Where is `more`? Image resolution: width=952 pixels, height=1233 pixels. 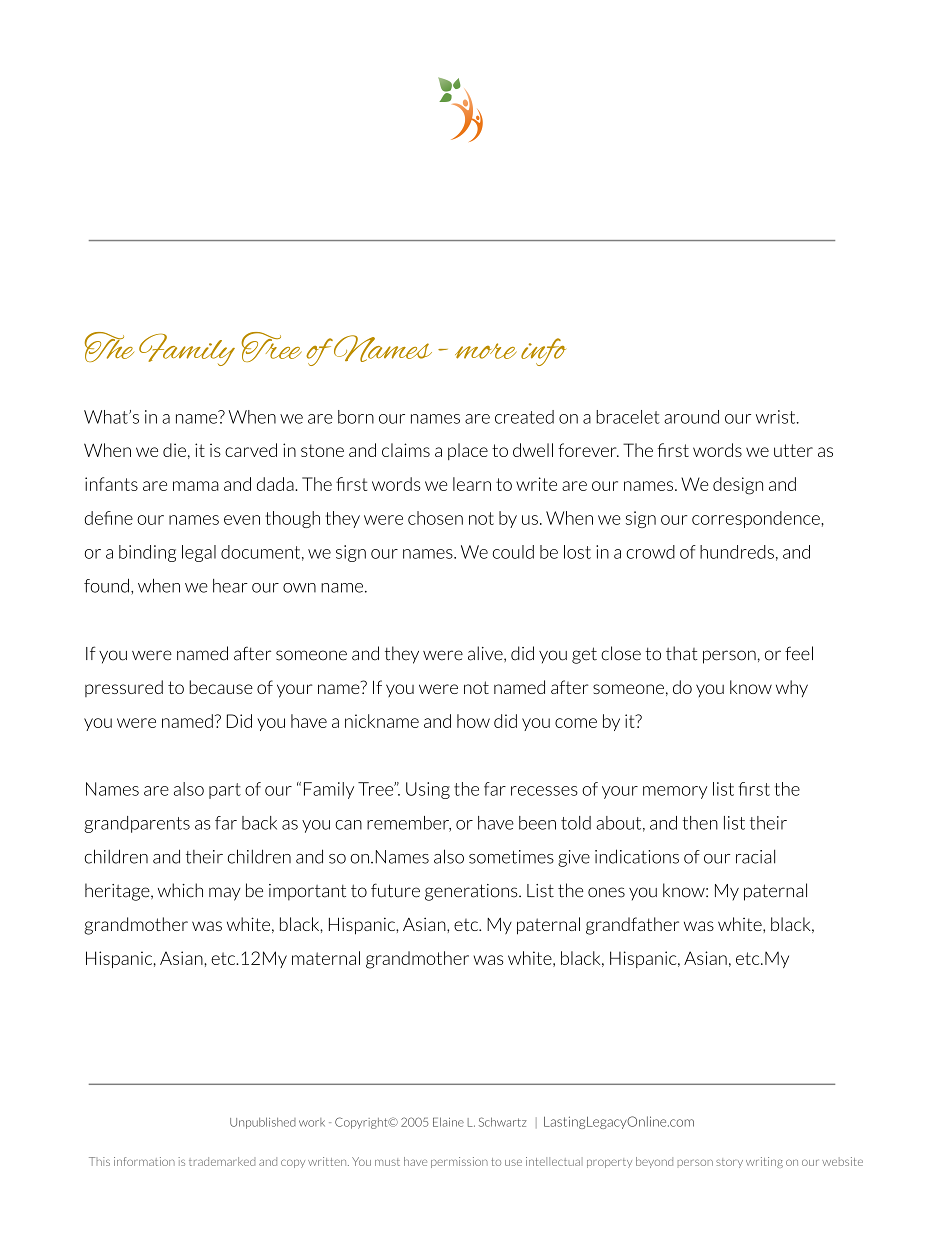 more is located at coordinates (486, 351).
